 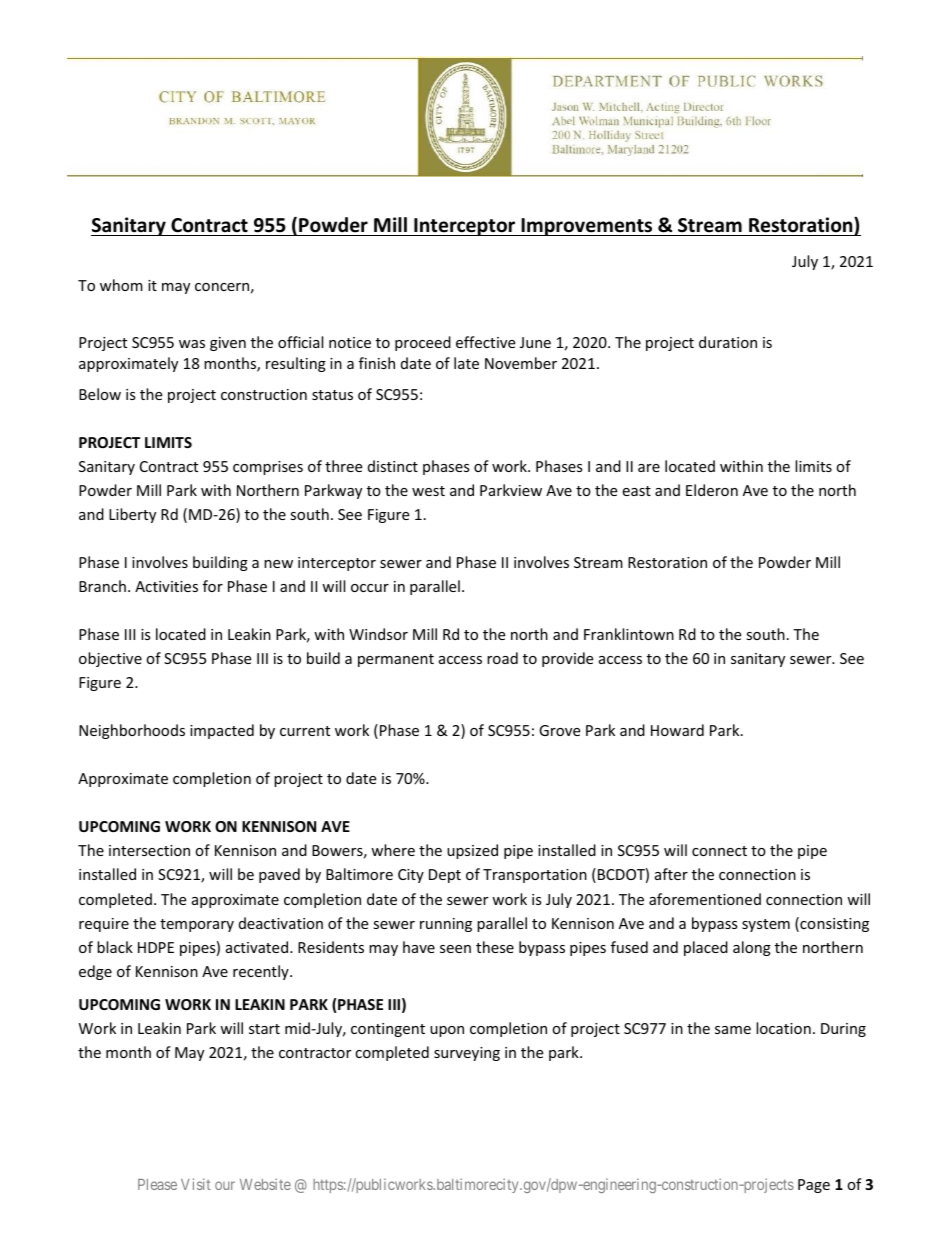 I want to click on duration, so click(x=728, y=342).
